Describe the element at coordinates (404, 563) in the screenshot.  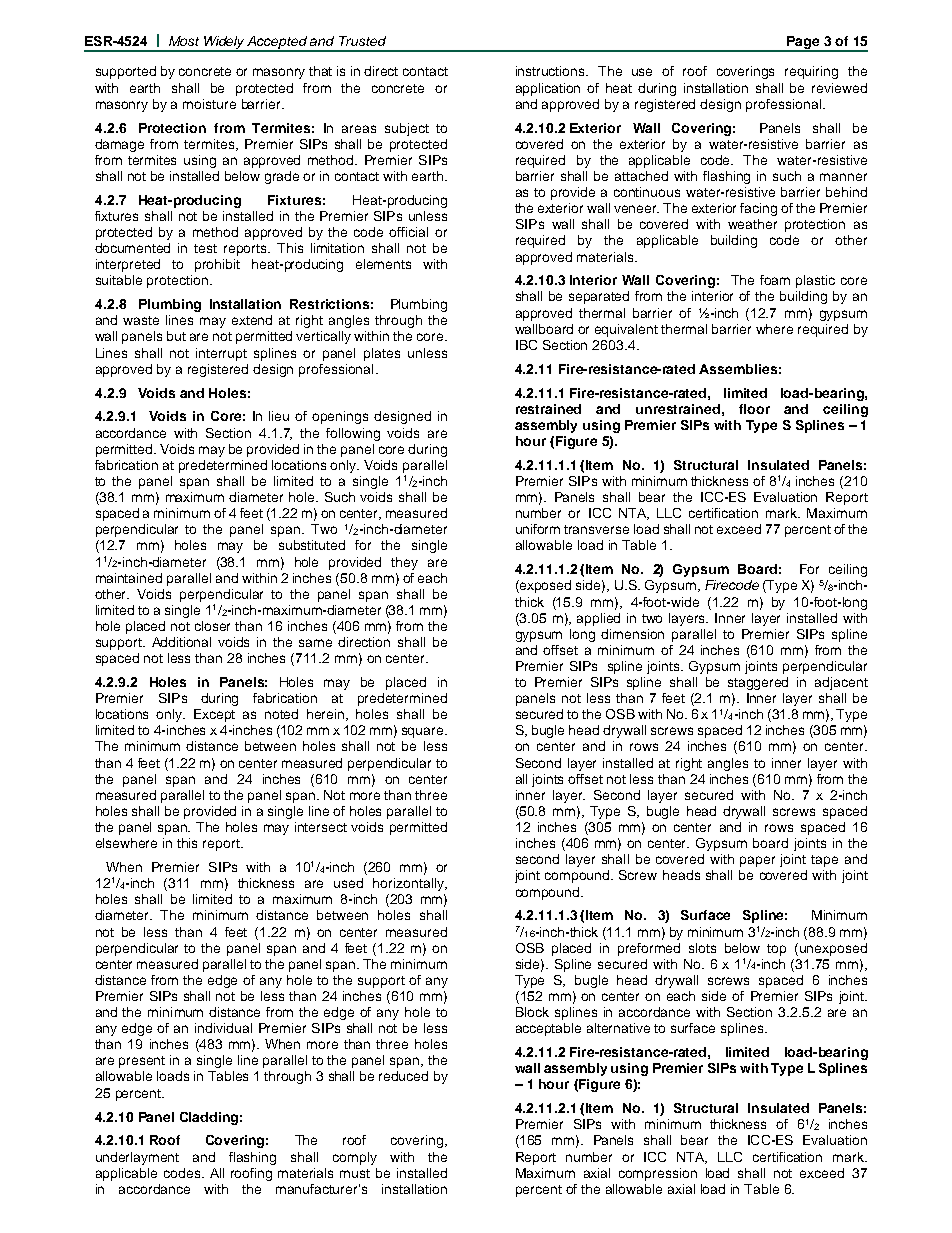
I see `they` at that location.
